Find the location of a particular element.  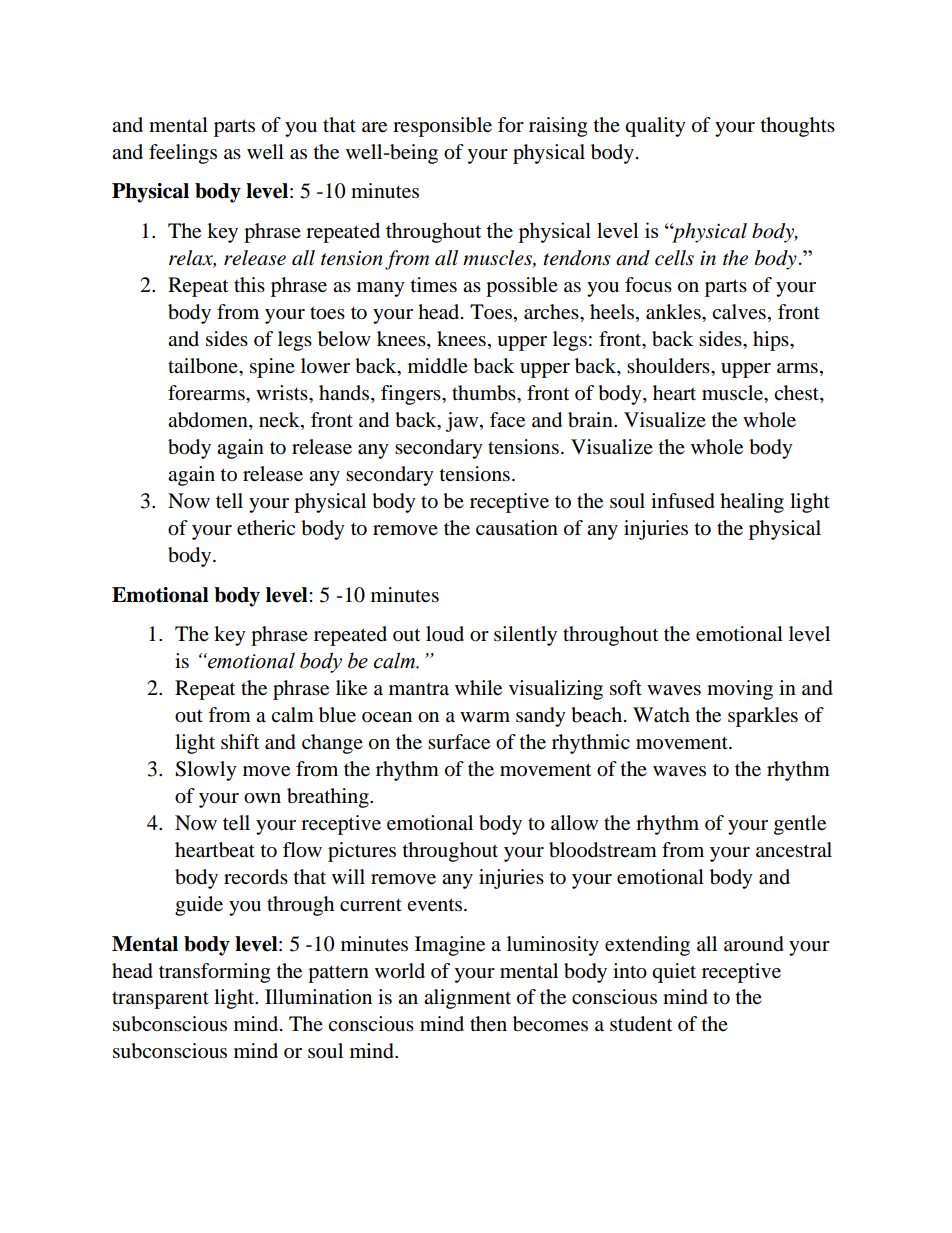

responsible is located at coordinates (442, 127).
